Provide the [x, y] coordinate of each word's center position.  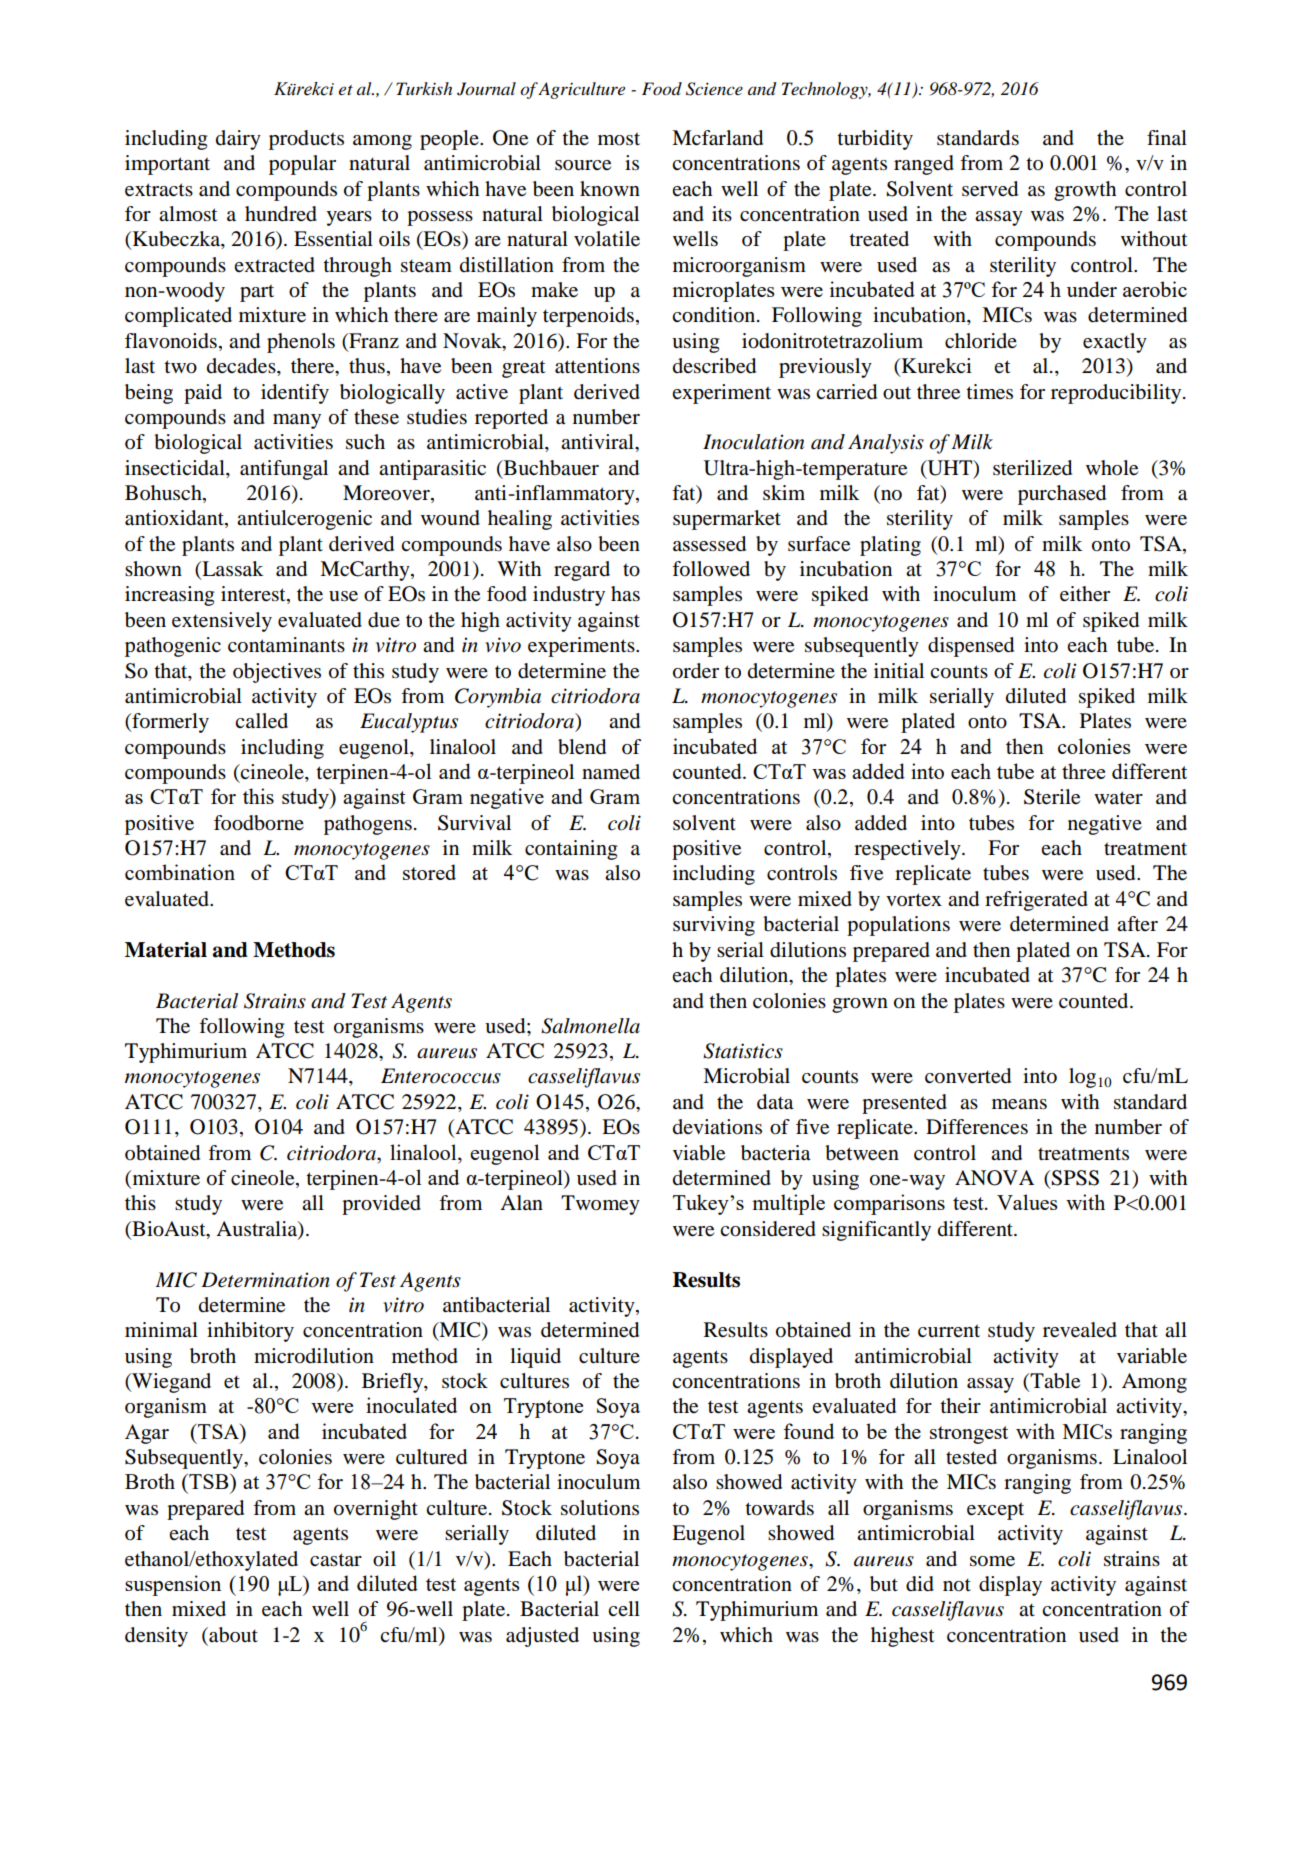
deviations [717, 1127]
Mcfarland [717, 138]
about [232, 1635]
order [696, 671]
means [1019, 1104]
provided [381, 1205]
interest [254, 595]
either [1085, 594]
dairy [238, 140]
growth [1085, 191]
